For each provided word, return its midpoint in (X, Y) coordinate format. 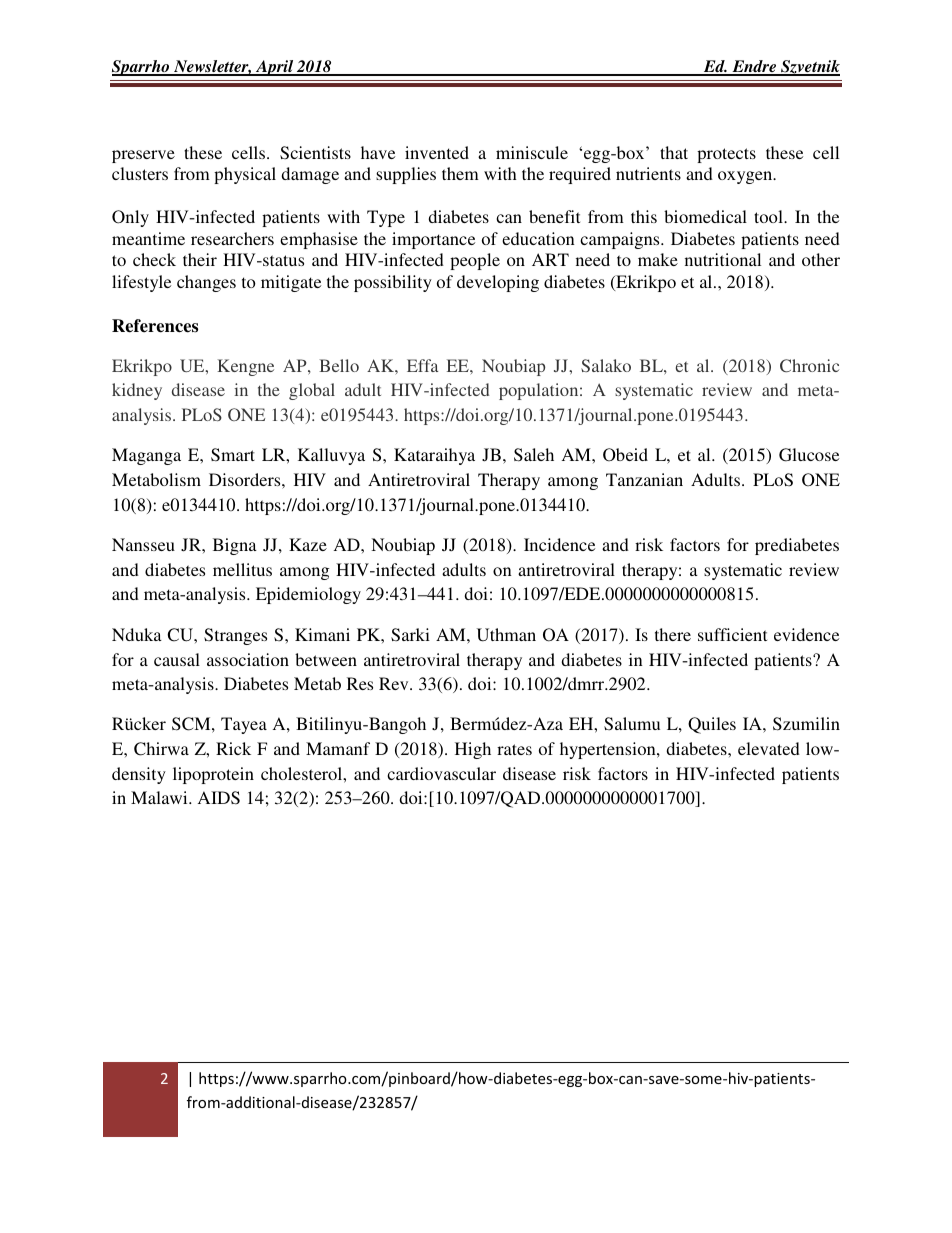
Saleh (534, 455)
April (275, 68)
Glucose (809, 455)
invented (437, 152)
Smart (233, 455)
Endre (754, 67)
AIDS (219, 798)
